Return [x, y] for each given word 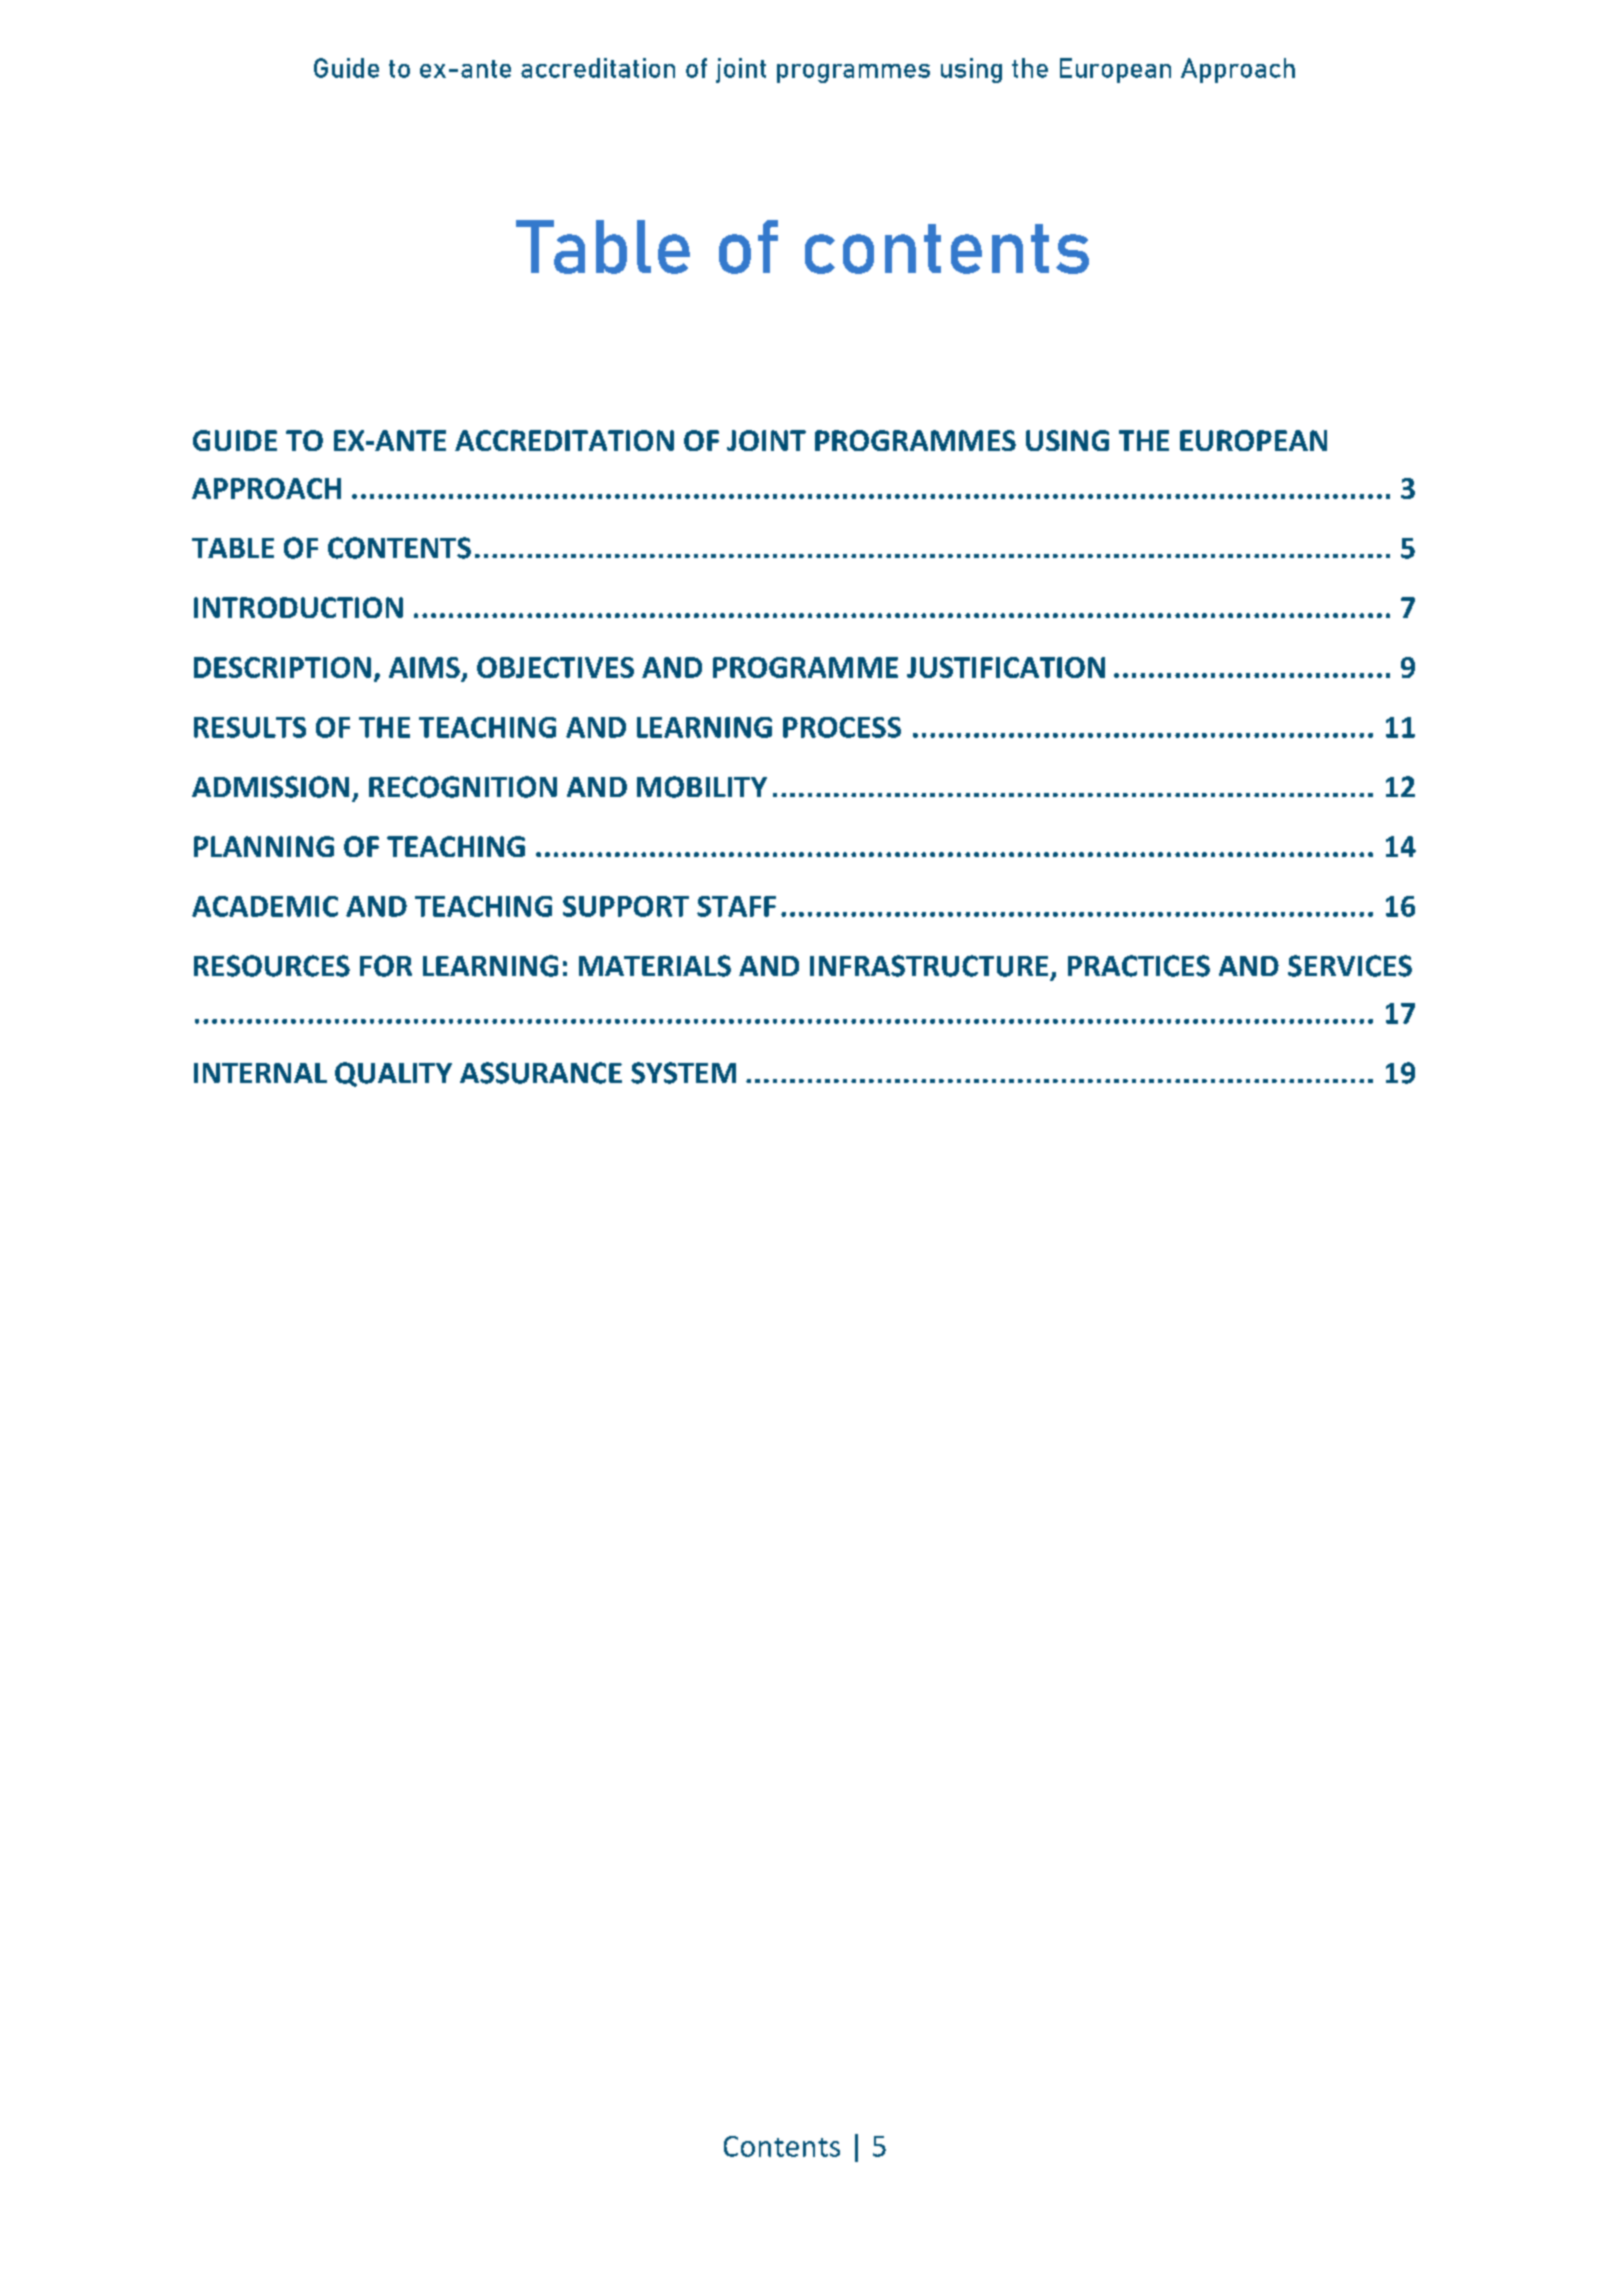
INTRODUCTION [298, 607]
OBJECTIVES [555, 667]
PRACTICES [1139, 966]
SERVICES [1350, 966]
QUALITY [393, 1074]
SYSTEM [683, 1073]
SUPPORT [626, 906]
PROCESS [842, 727]
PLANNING [264, 846]
